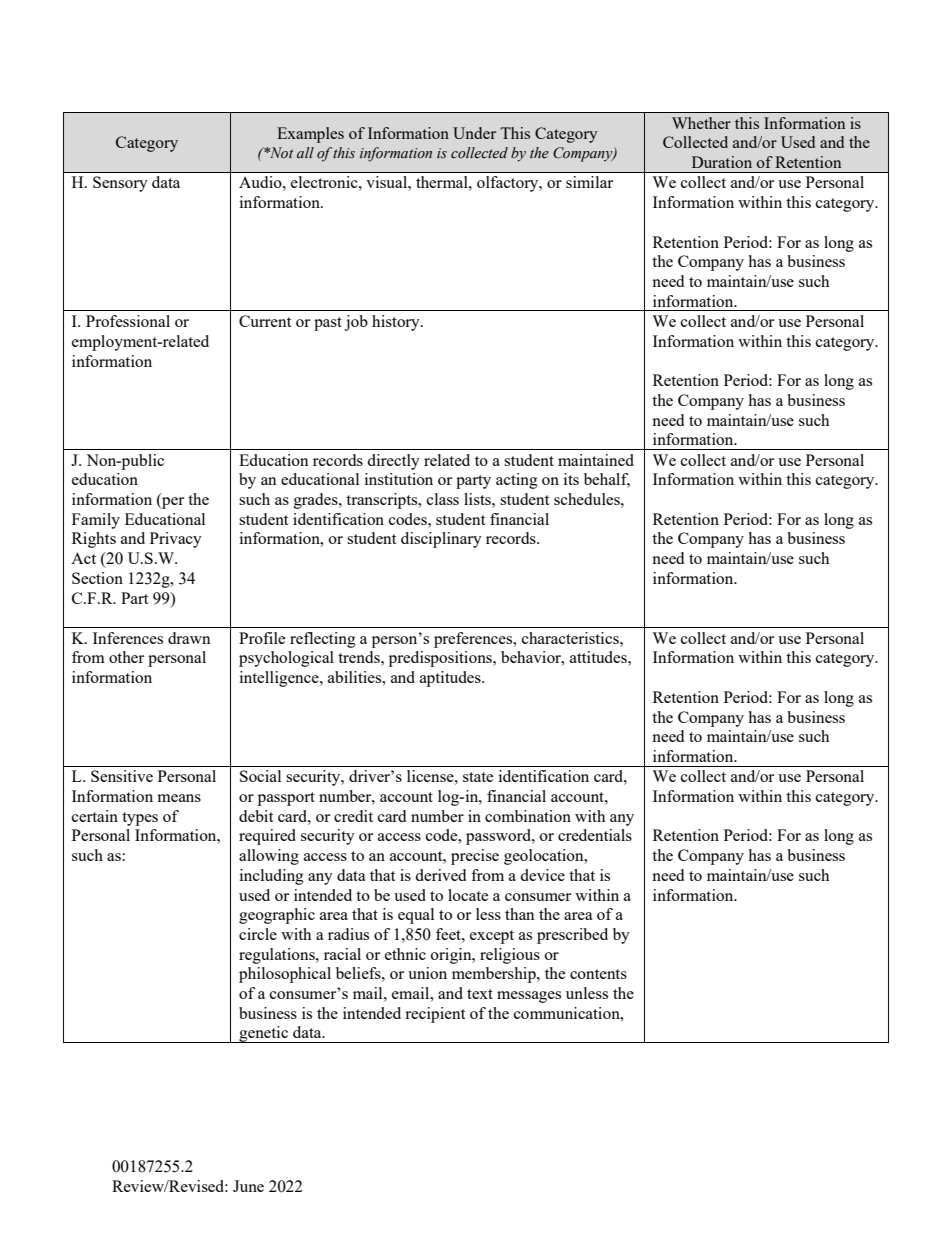 This page has width=952, height=1233. I want to click on Sensory, so click(120, 184).
